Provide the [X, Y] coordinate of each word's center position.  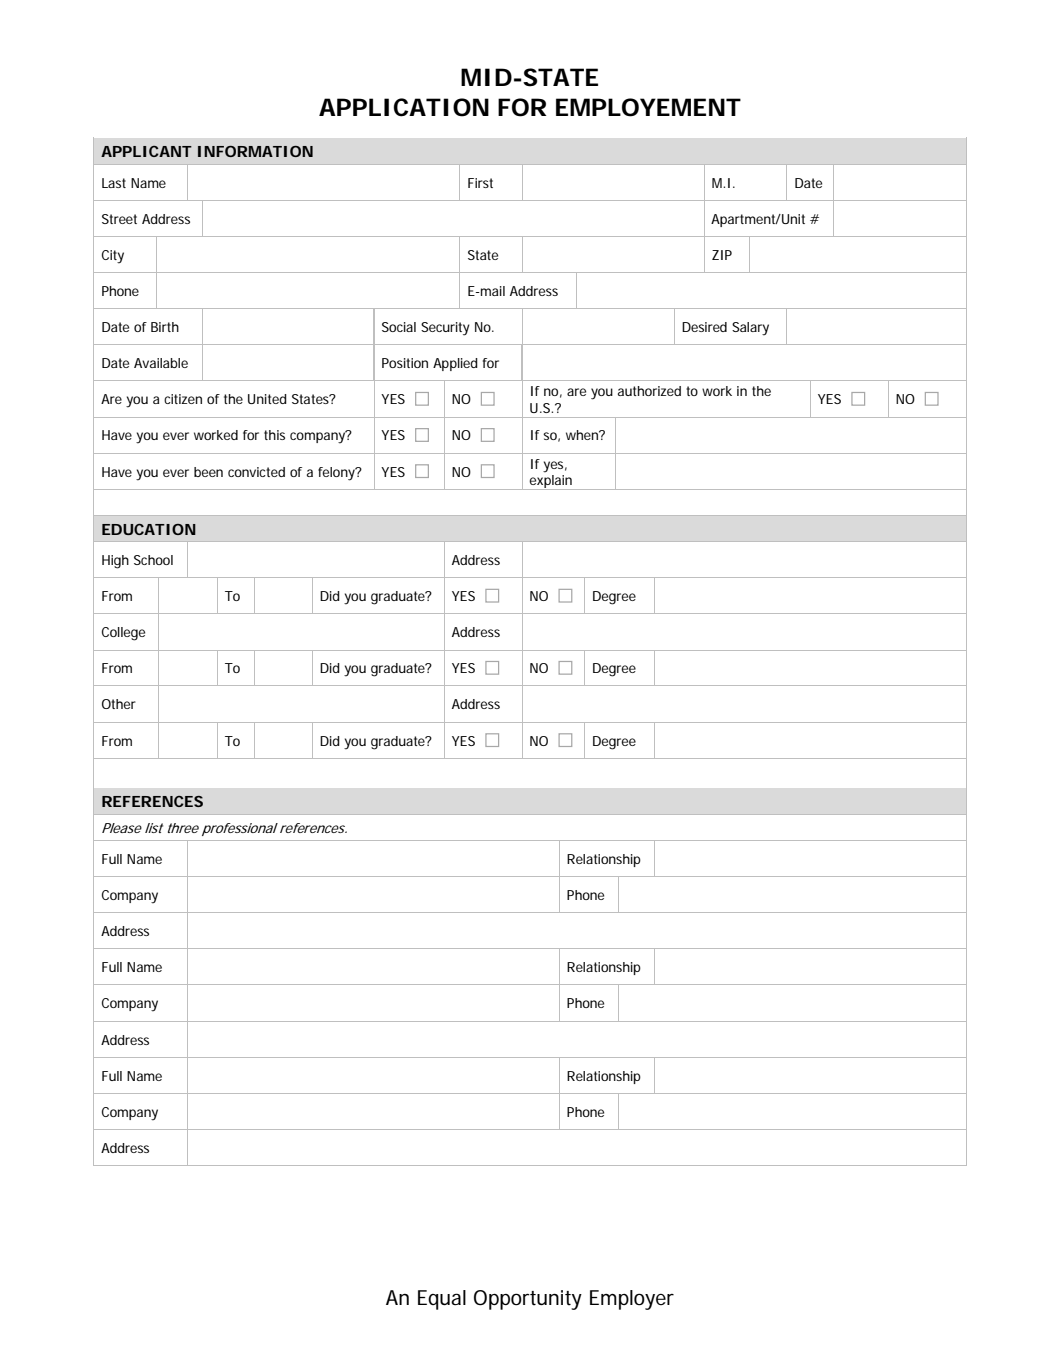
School [153, 560]
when [583, 435]
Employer [632, 1300]
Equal [442, 1300]
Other [119, 704]
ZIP [722, 255]
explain [551, 482]
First [480, 183]
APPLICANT [146, 151]
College [123, 634]
